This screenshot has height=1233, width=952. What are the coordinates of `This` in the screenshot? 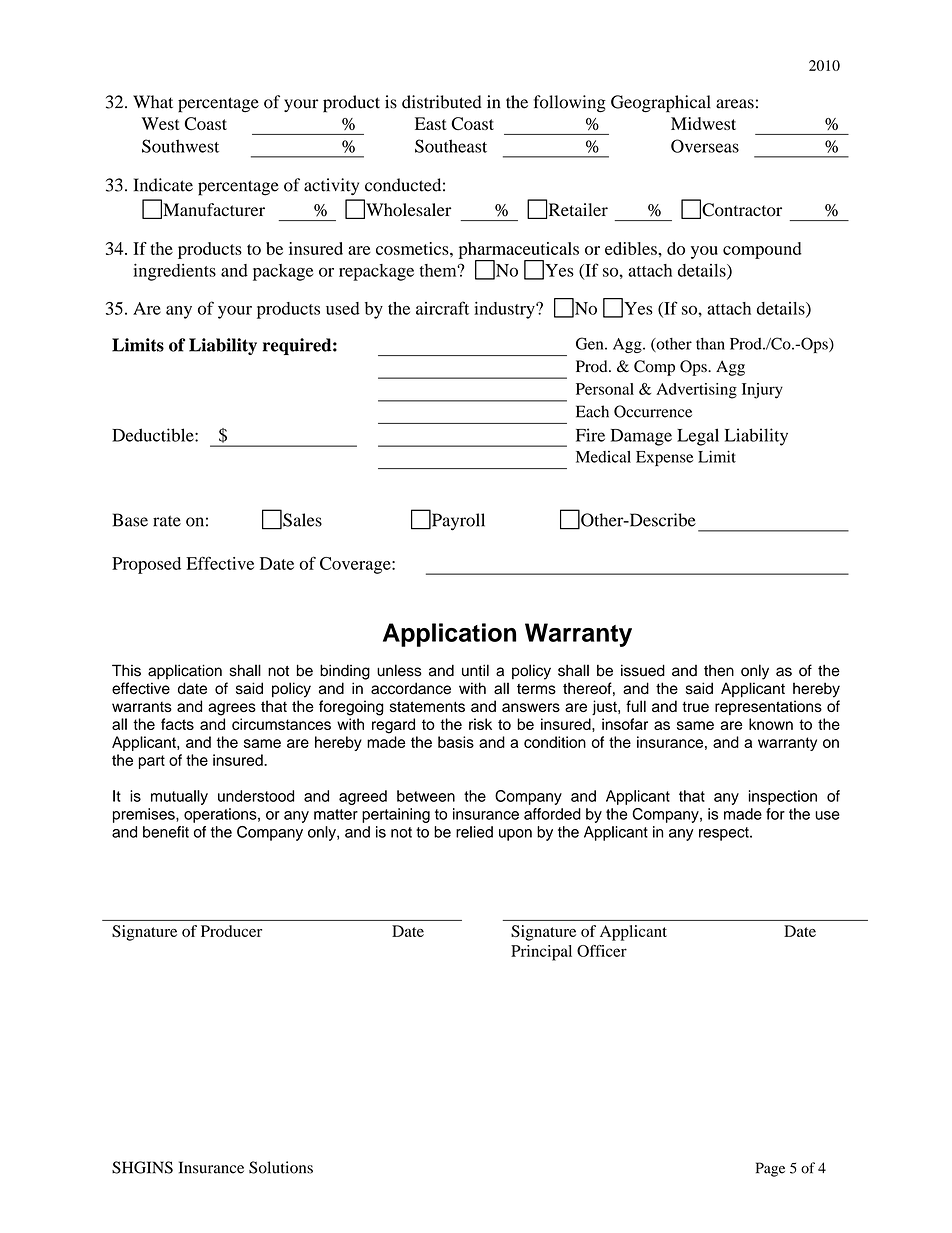 It's located at (126, 670).
